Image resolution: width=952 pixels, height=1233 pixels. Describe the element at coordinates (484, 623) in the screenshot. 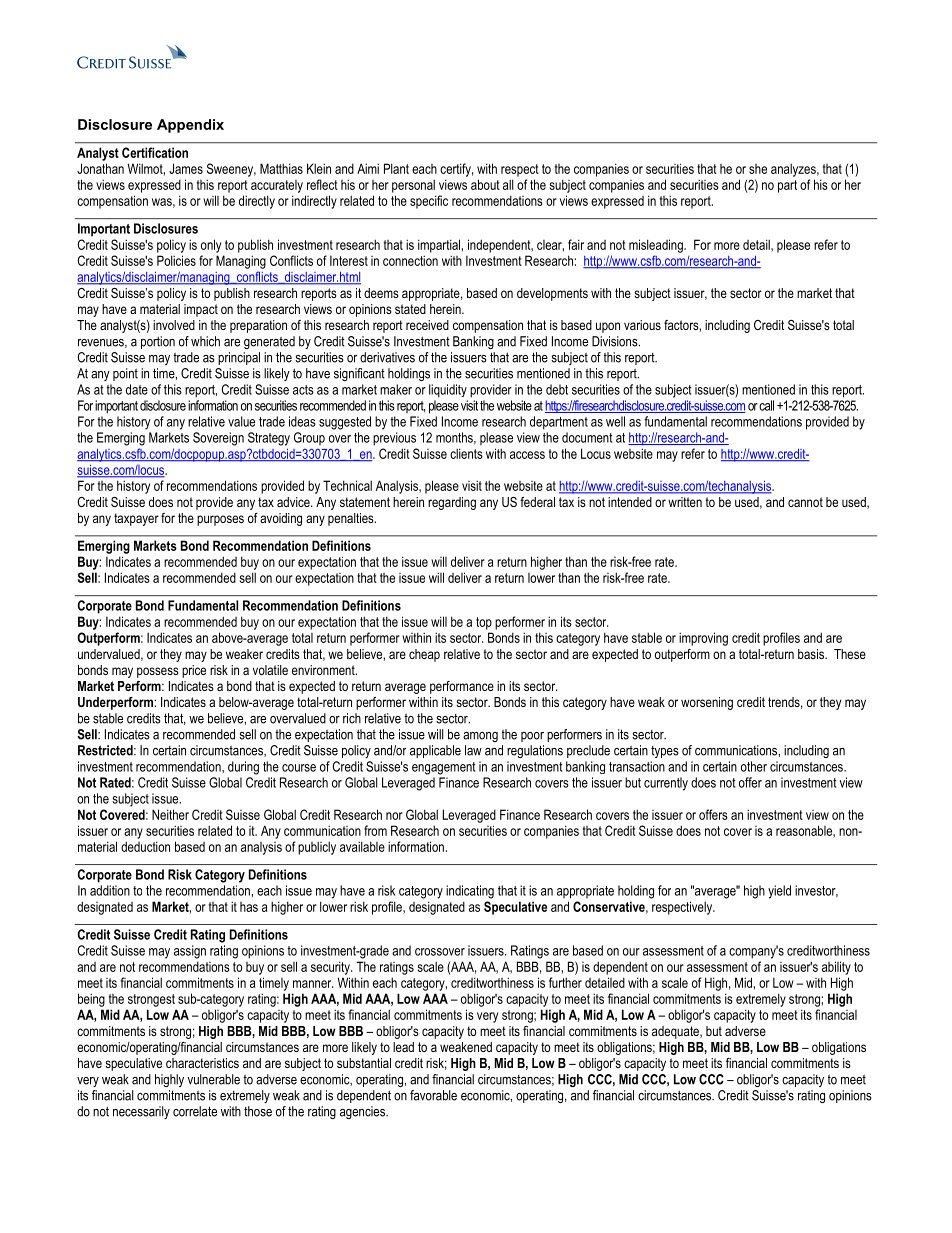

I see `top` at that location.
